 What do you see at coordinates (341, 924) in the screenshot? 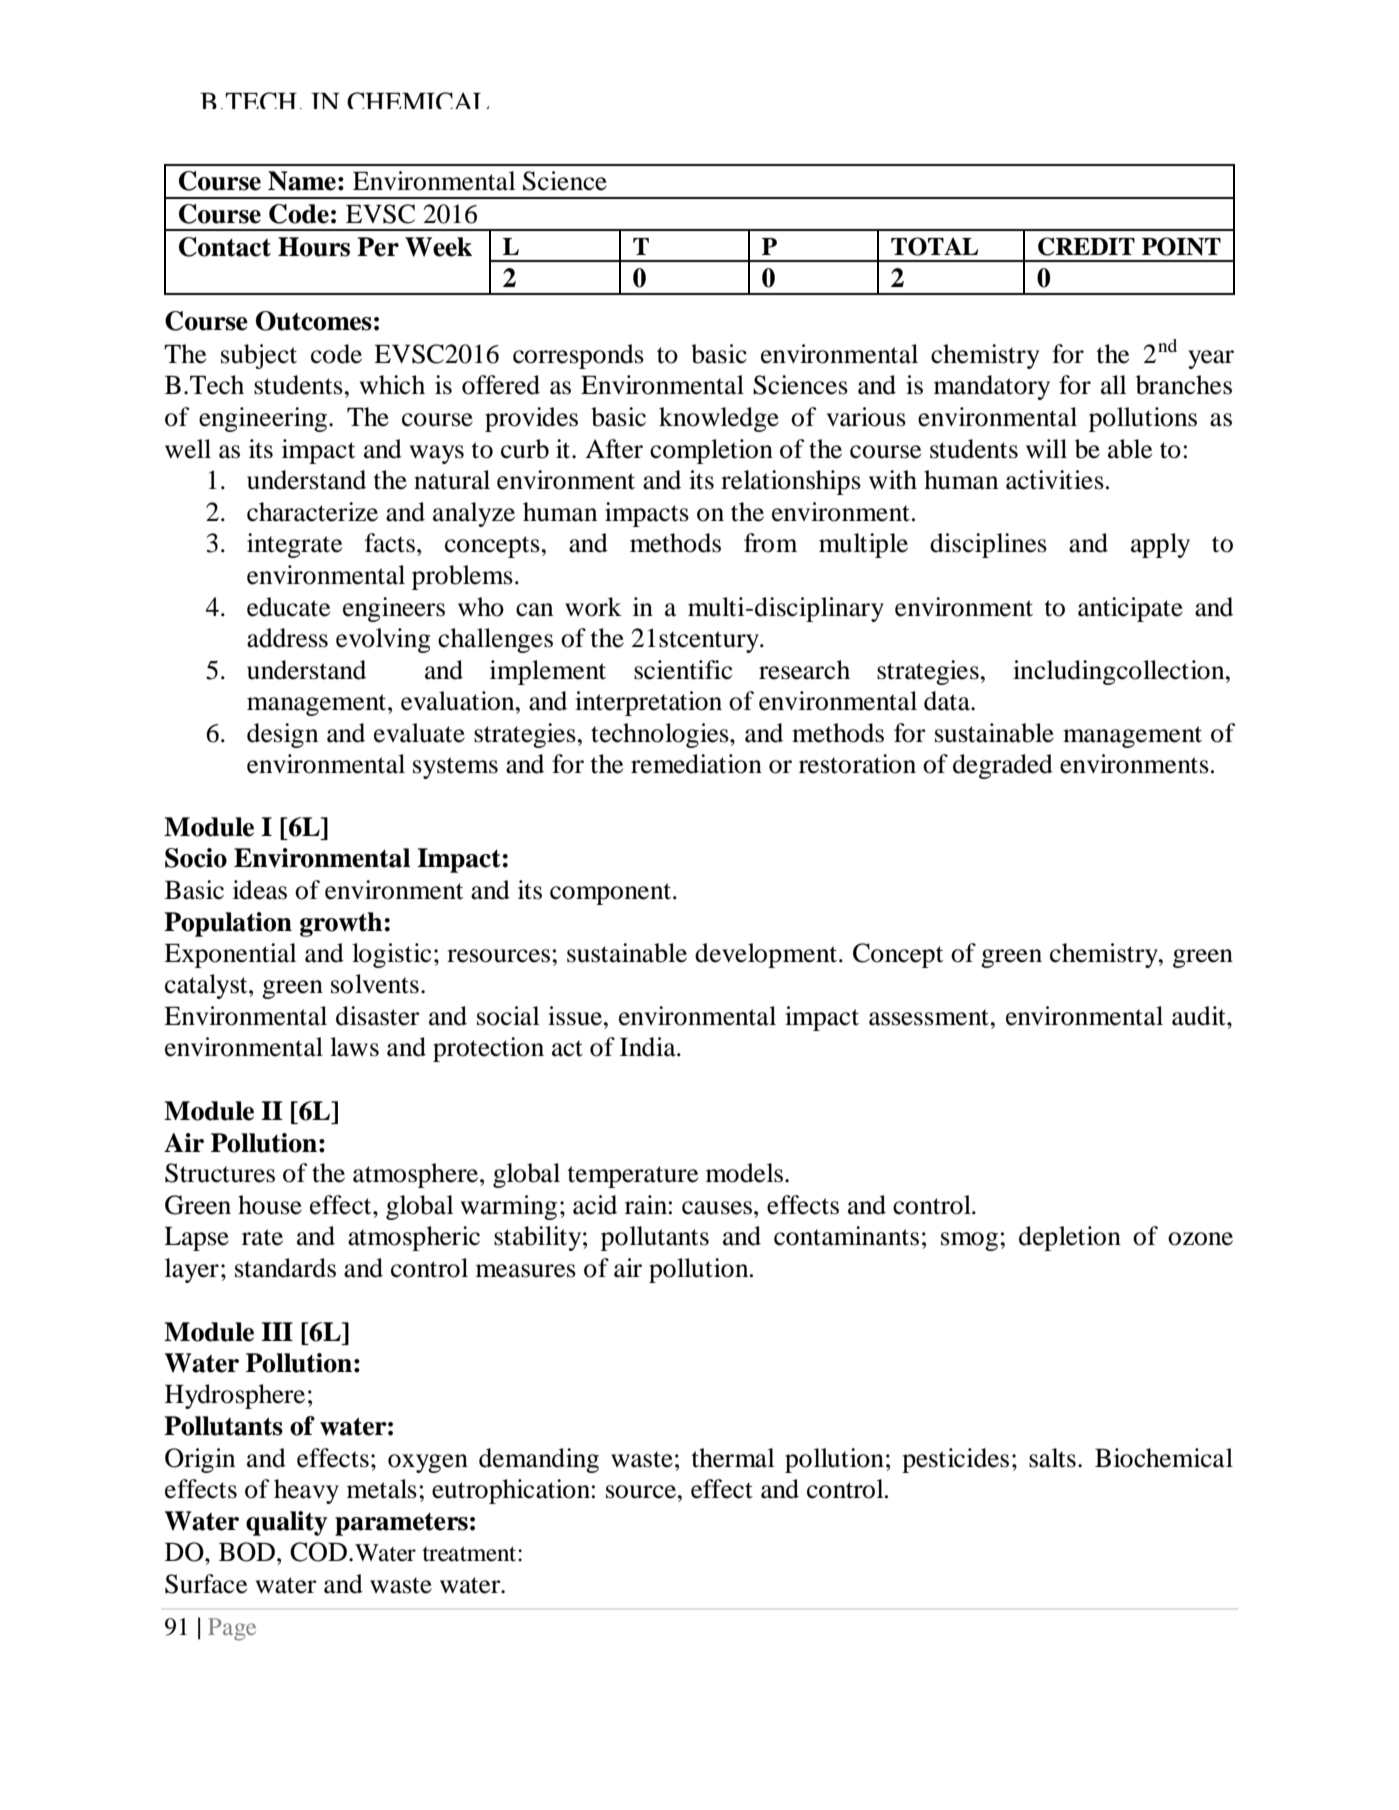
I see `growth` at bounding box center [341, 924].
